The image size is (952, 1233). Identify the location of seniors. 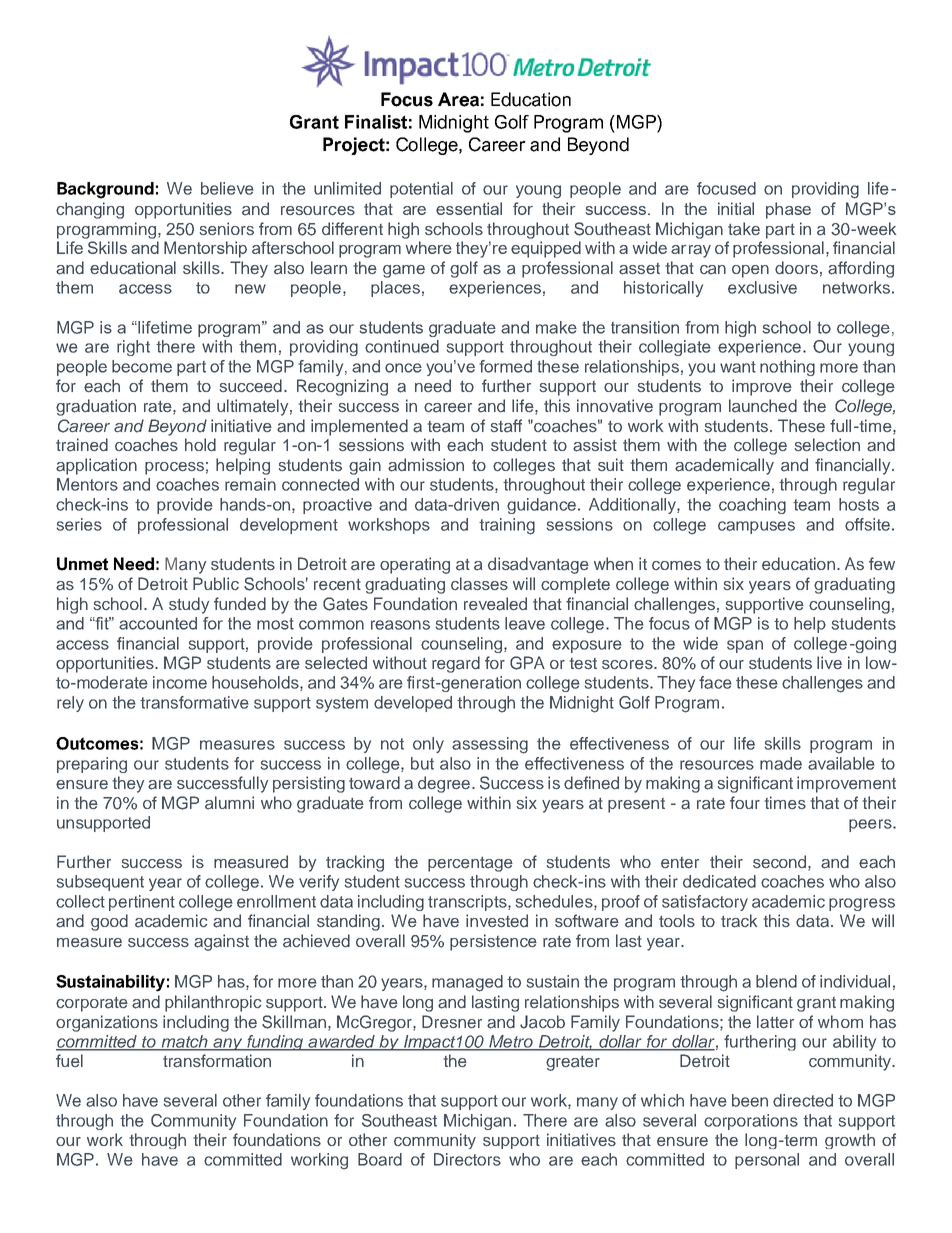
(227, 228).
